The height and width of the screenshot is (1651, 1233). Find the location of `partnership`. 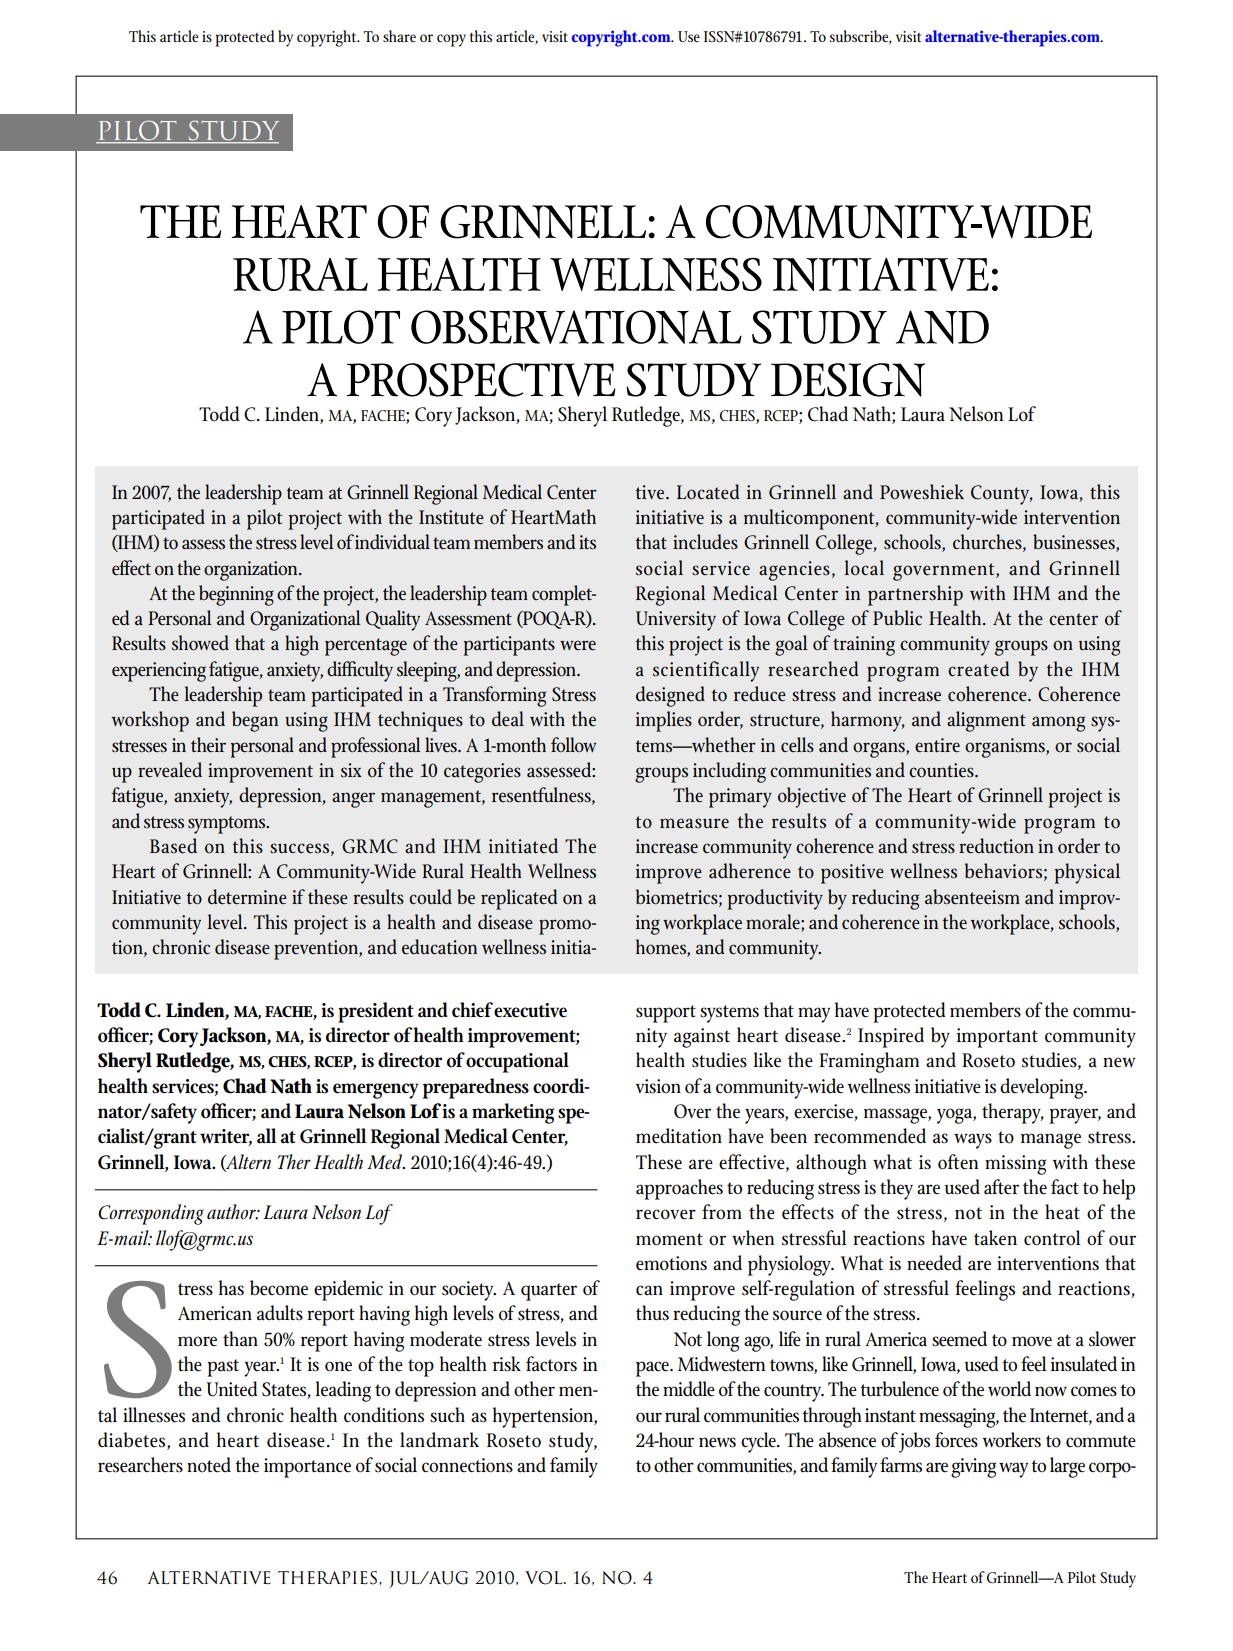

partnership is located at coordinates (915, 595).
